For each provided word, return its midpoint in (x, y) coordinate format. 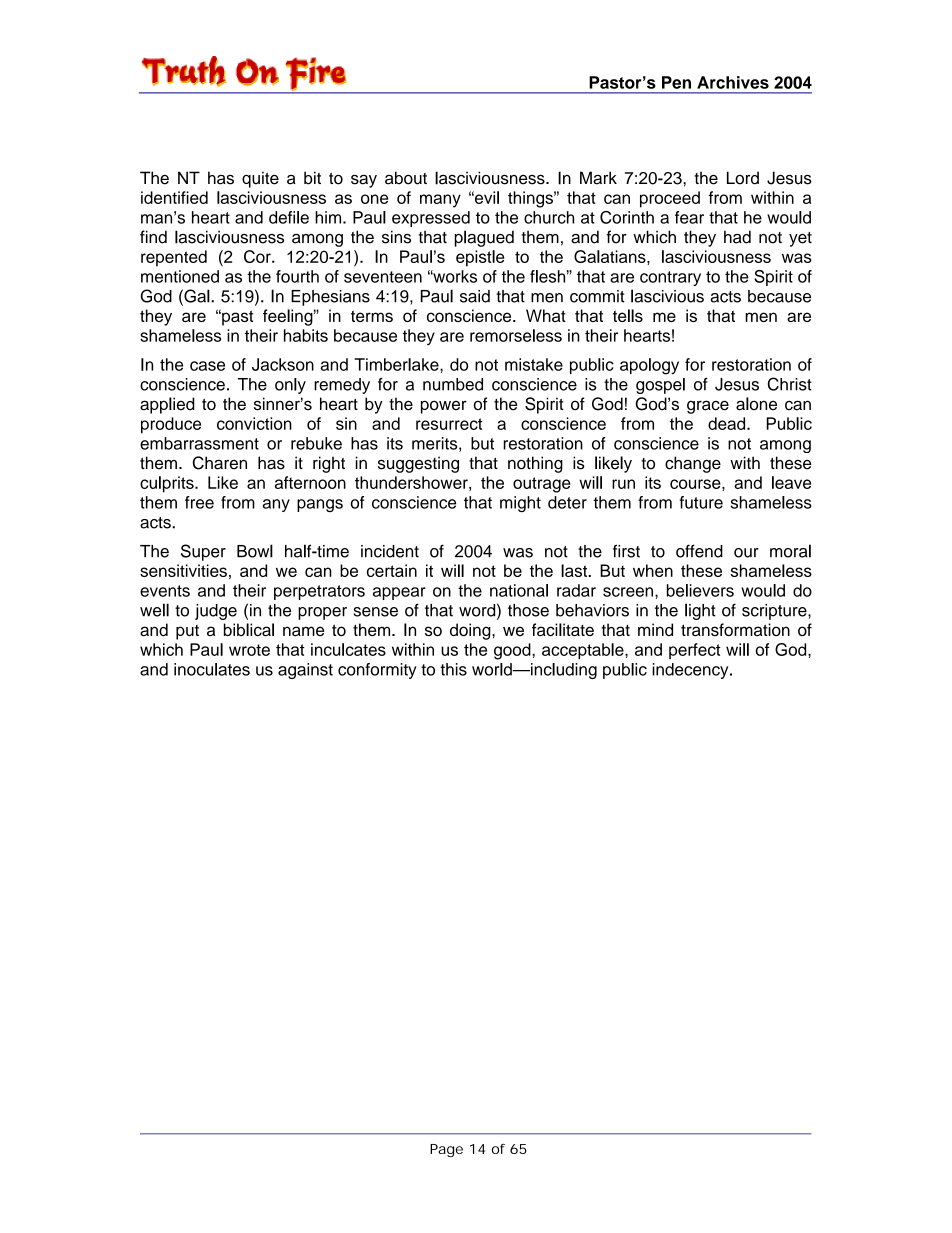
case (207, 366)
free (199, 502)
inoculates (212, 669)
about (406, 178)
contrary (670, 278)
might (520, 504)
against (305, 671)
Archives (733, 82)
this (453, 669)
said (475, 296)
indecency (691, 671)
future (701, 502)
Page (446, 1150)
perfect (695, 651)
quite (260, 179)
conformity (377, 671)
